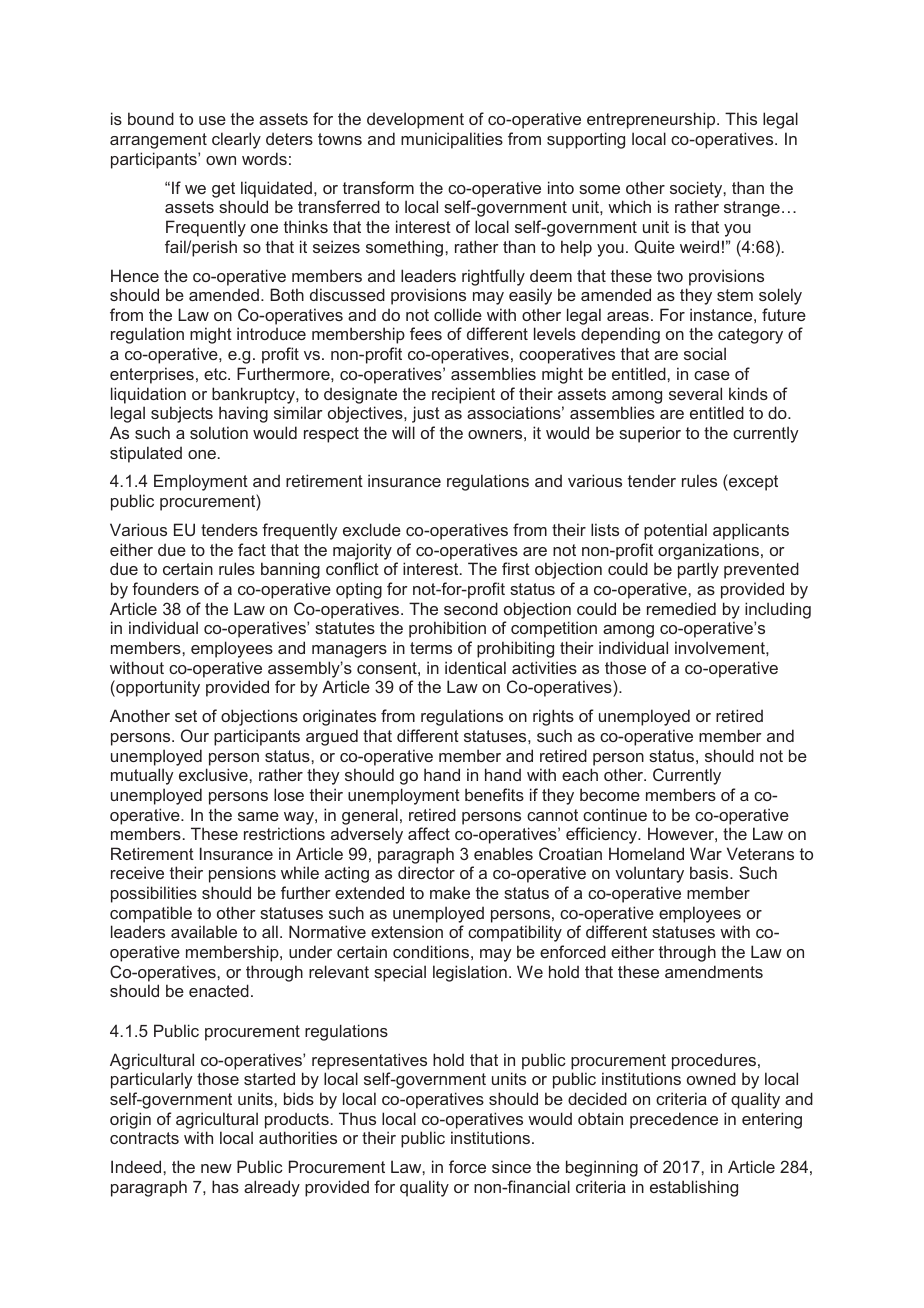 The height and width of the document is (1308, 924). I want to click on affect, so click(429, 833).
